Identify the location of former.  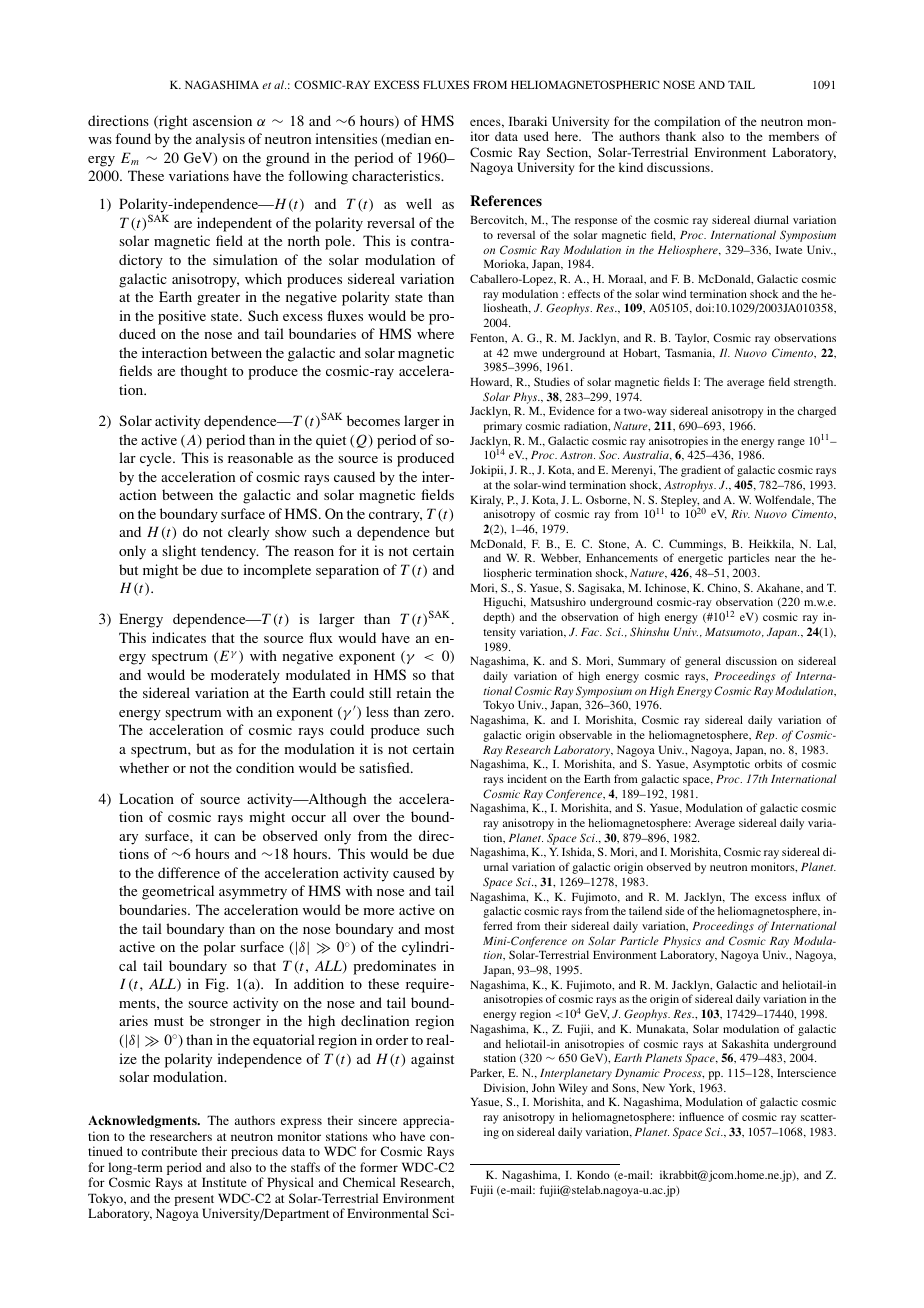
(379, 1167).
